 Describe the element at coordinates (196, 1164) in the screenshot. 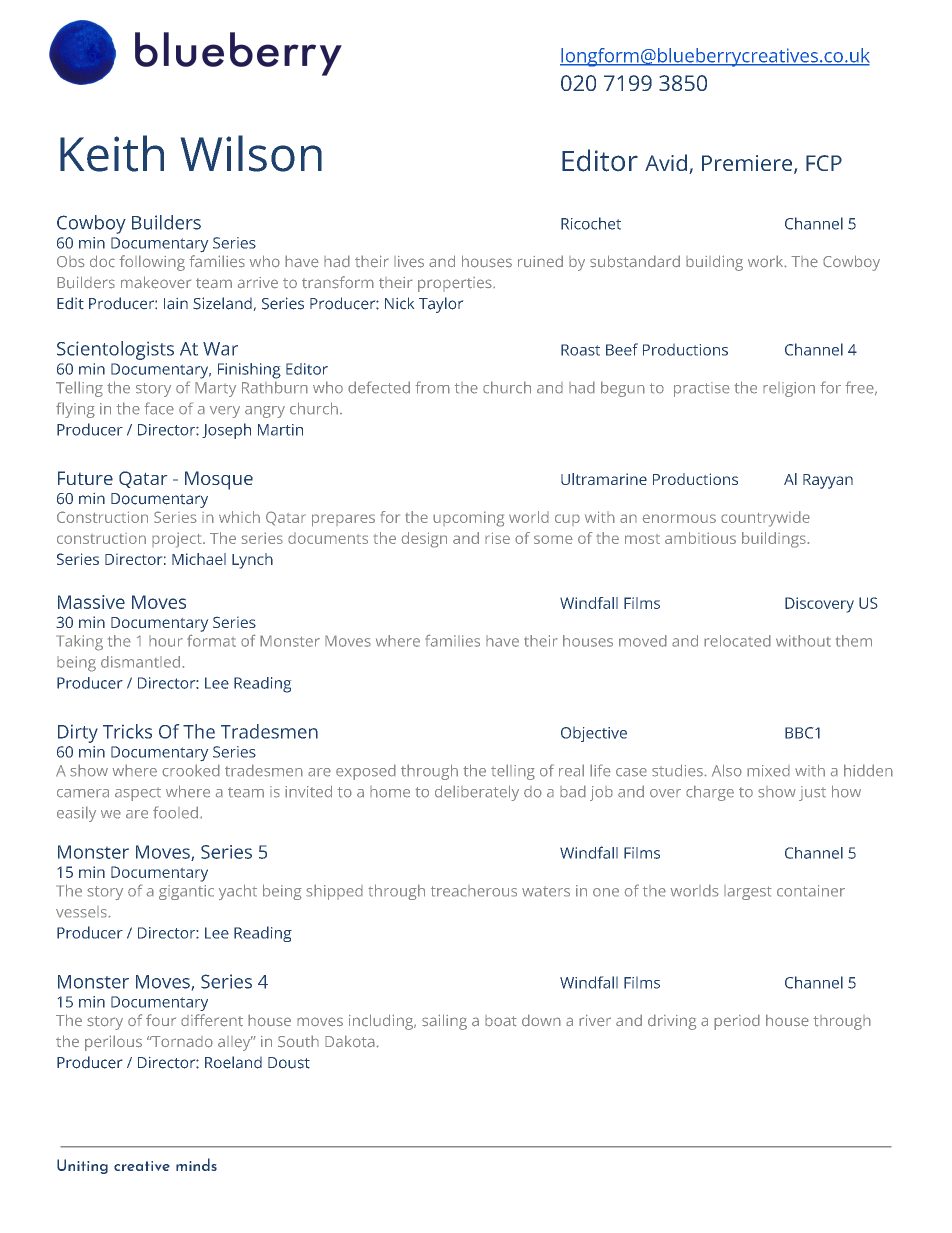

I see `minds` at that location.
